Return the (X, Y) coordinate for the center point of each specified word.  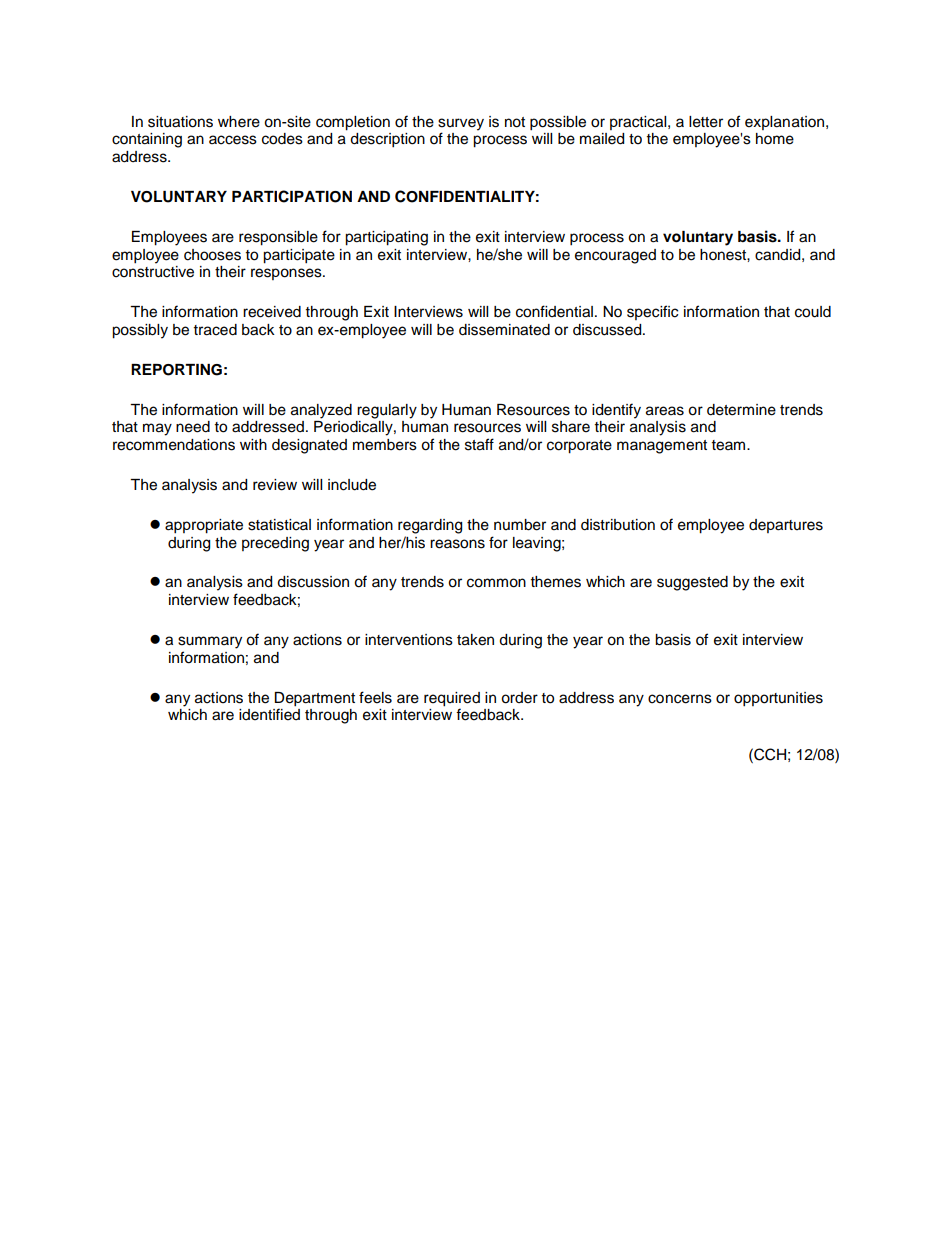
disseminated (504, 330)
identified (269, 714)
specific (652, 312)
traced (215, 330)
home (775, 139)
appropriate (204, 526)
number (520, 525)
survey (461, 124)
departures (786, 526)
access (233, 140)
